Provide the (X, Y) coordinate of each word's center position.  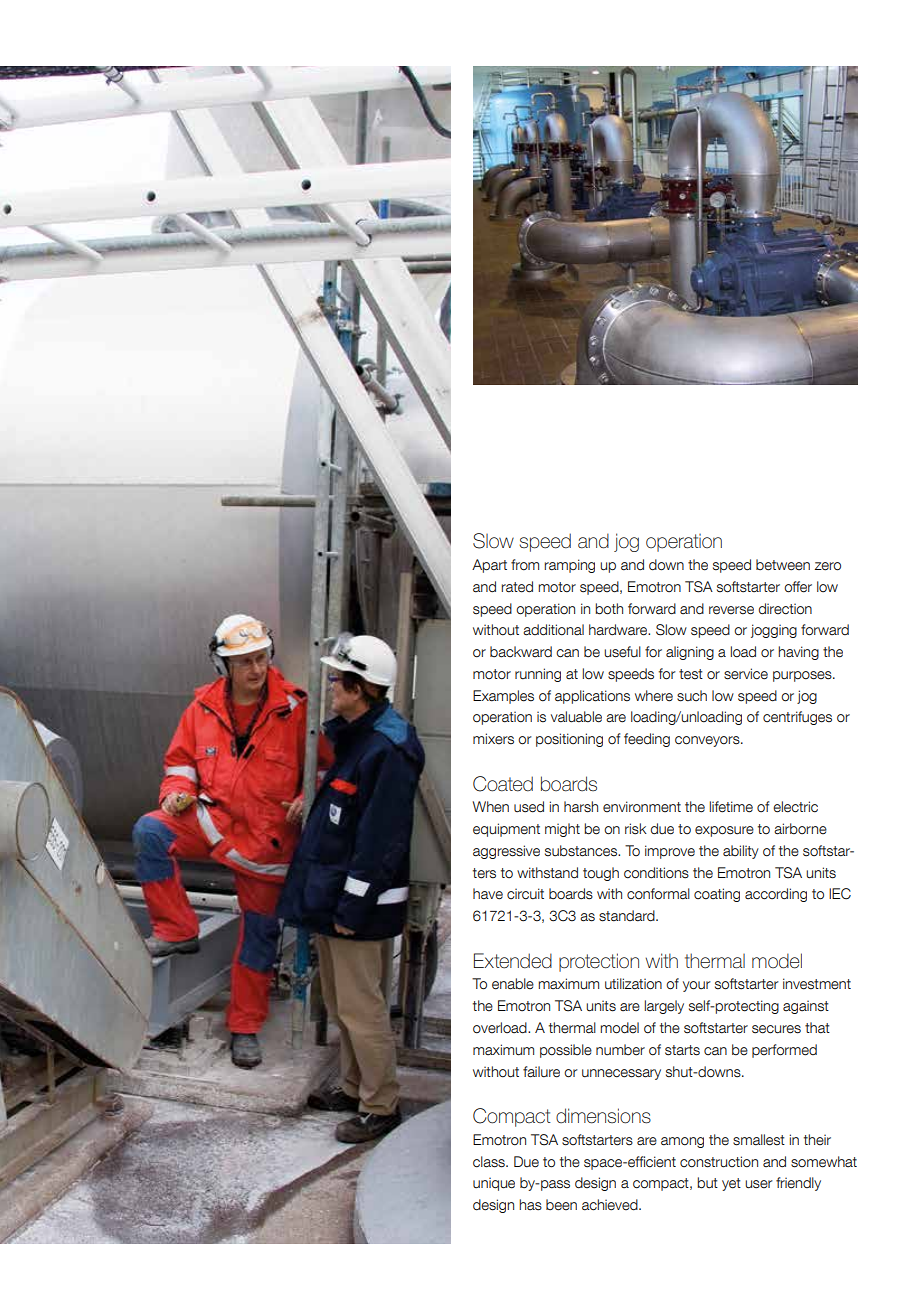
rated (517, 587)
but (707, 1183)
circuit (525, 894)
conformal (658, 894)
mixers (493, 739)
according (776, 895)
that (817, 1028)
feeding (647, 740)
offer (798, 587)
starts (682, 1050)
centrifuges (797, 718)
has (530, 1205)
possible (566, 1051)
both (609, 609)
